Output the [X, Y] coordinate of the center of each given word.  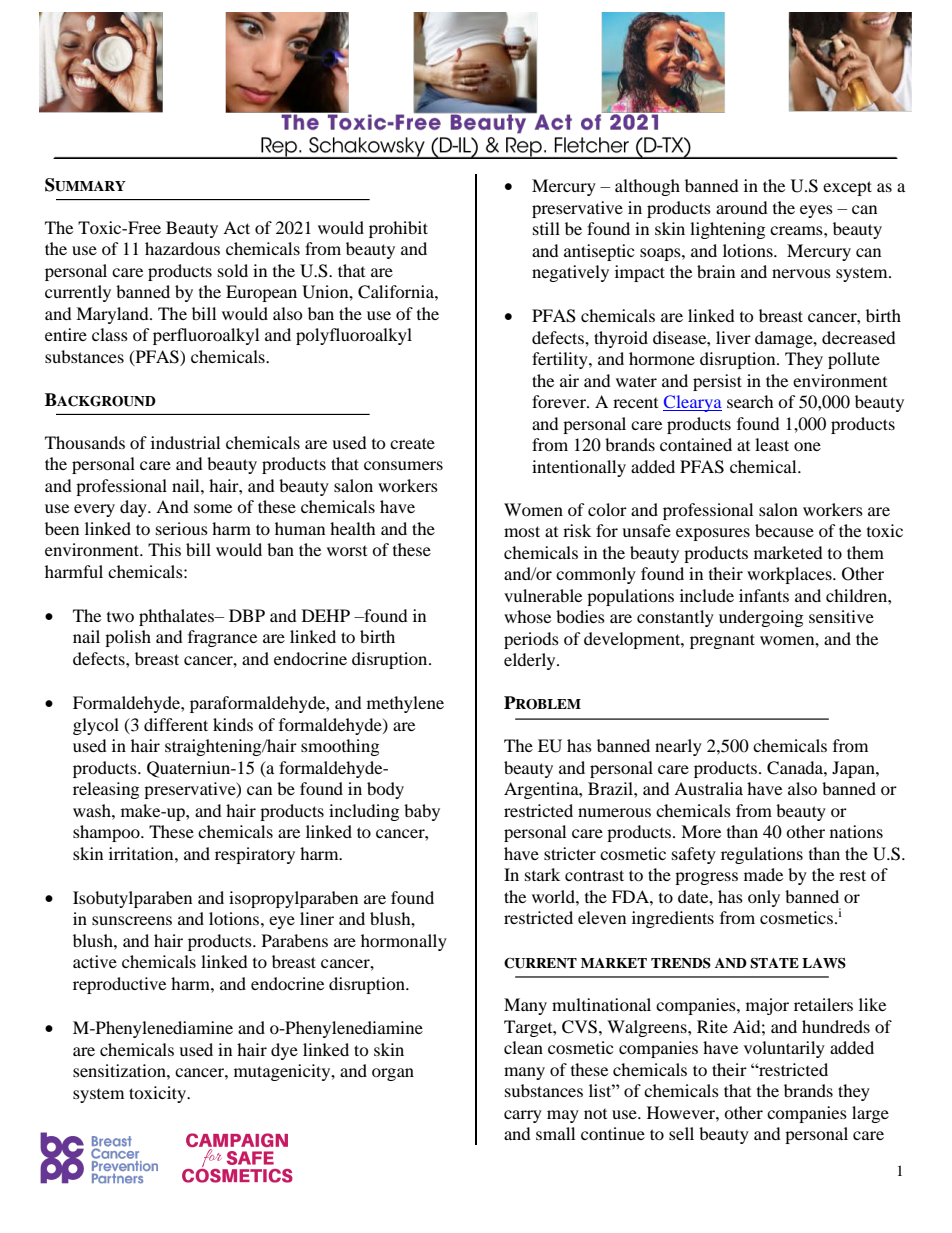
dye [284, 1051]
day [134, 508]
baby [422, 812]
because [784, 530]
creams [797, 230]
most [522, 531]
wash [93, 810]
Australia [708, 788]
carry [523, 1116]
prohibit [398, 229]
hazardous [182, 248]
